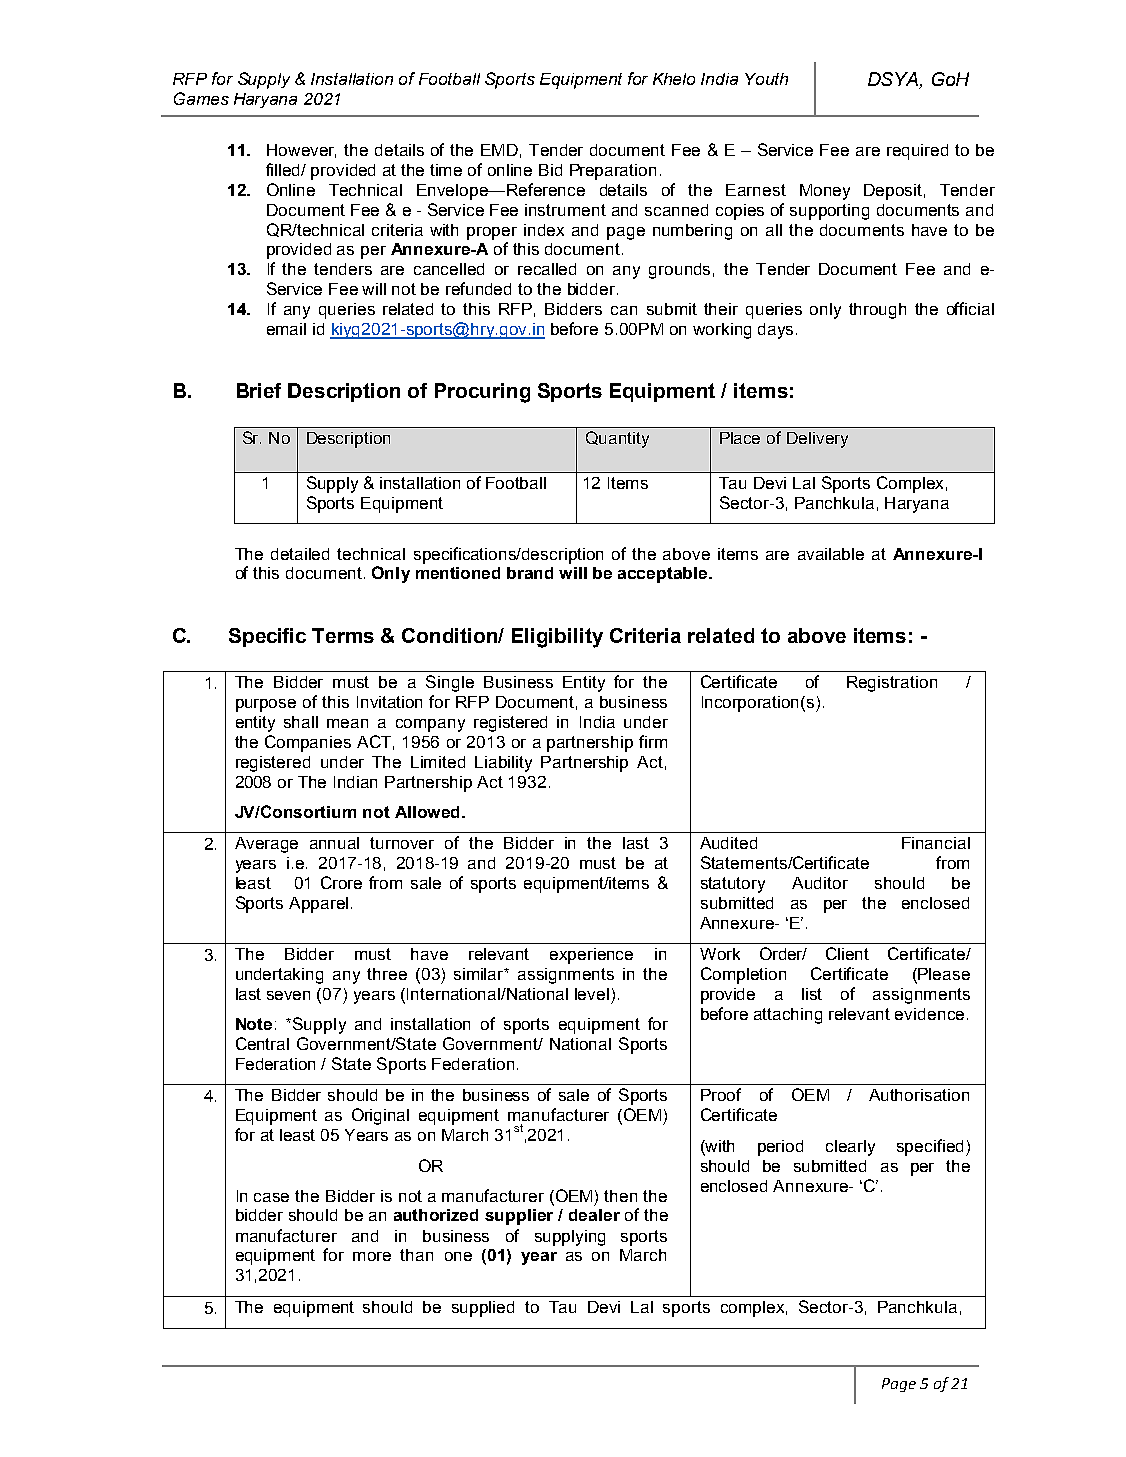 The image size is (1126, 1457). I want to click on more, so click(372, 1256).
